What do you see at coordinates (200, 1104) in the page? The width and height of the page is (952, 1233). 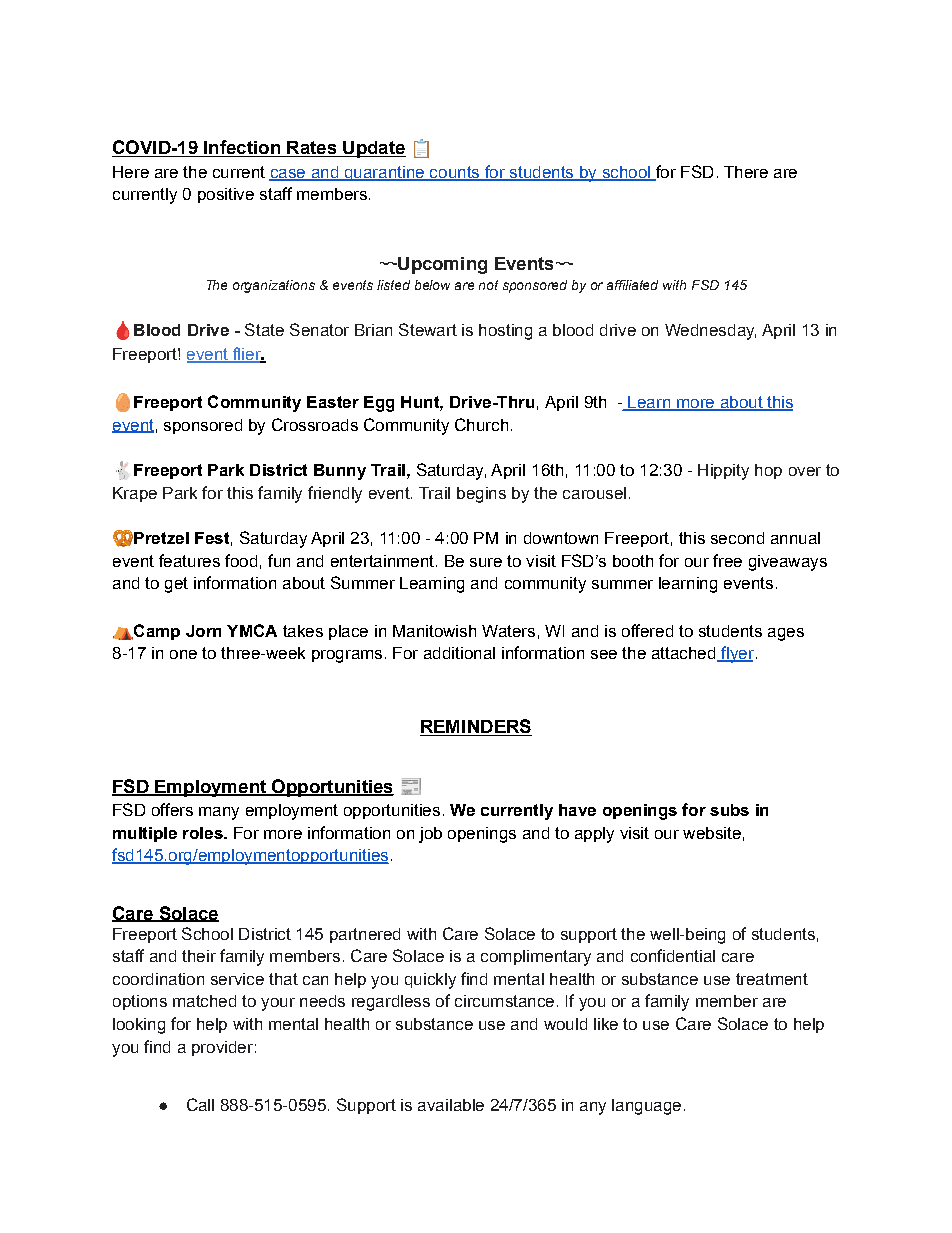 I see `Call` at bounding box center [200, 1104].
